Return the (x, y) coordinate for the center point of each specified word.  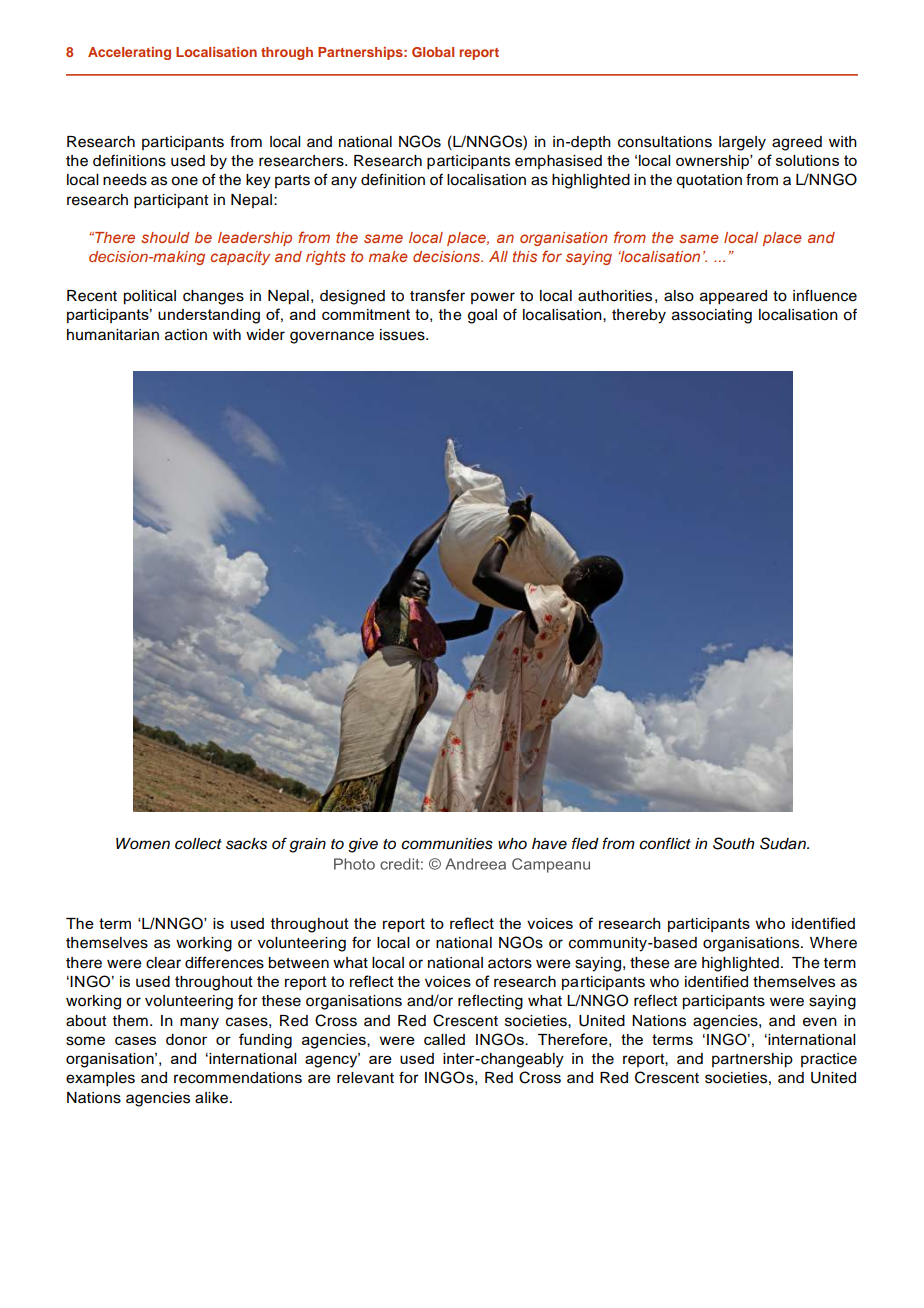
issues (403, 335)
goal (482, 316)
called (444, 1039)
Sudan (784, 843)
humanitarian (113, 335)
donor (186, 1039)
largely (742, 143)
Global (433, 52)
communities (447, 844)
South (733, 843)
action (186, 335)
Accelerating (129, 53)
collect (198, 844)
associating (712, 316)
